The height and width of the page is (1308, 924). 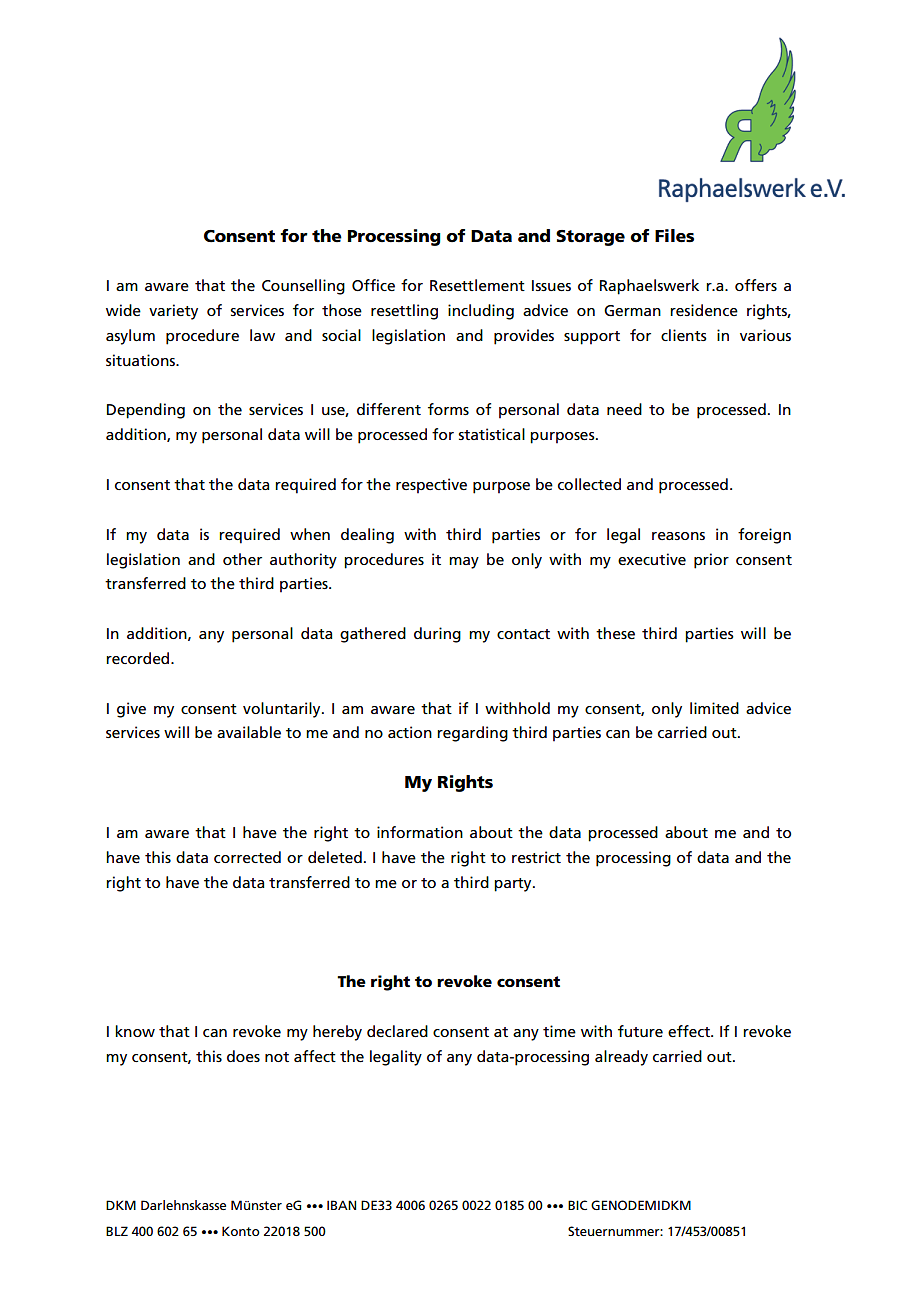 What do you see at coordinates (241, 1231) in the page?
I see `Konto` at bounding box center [241, 1231].
